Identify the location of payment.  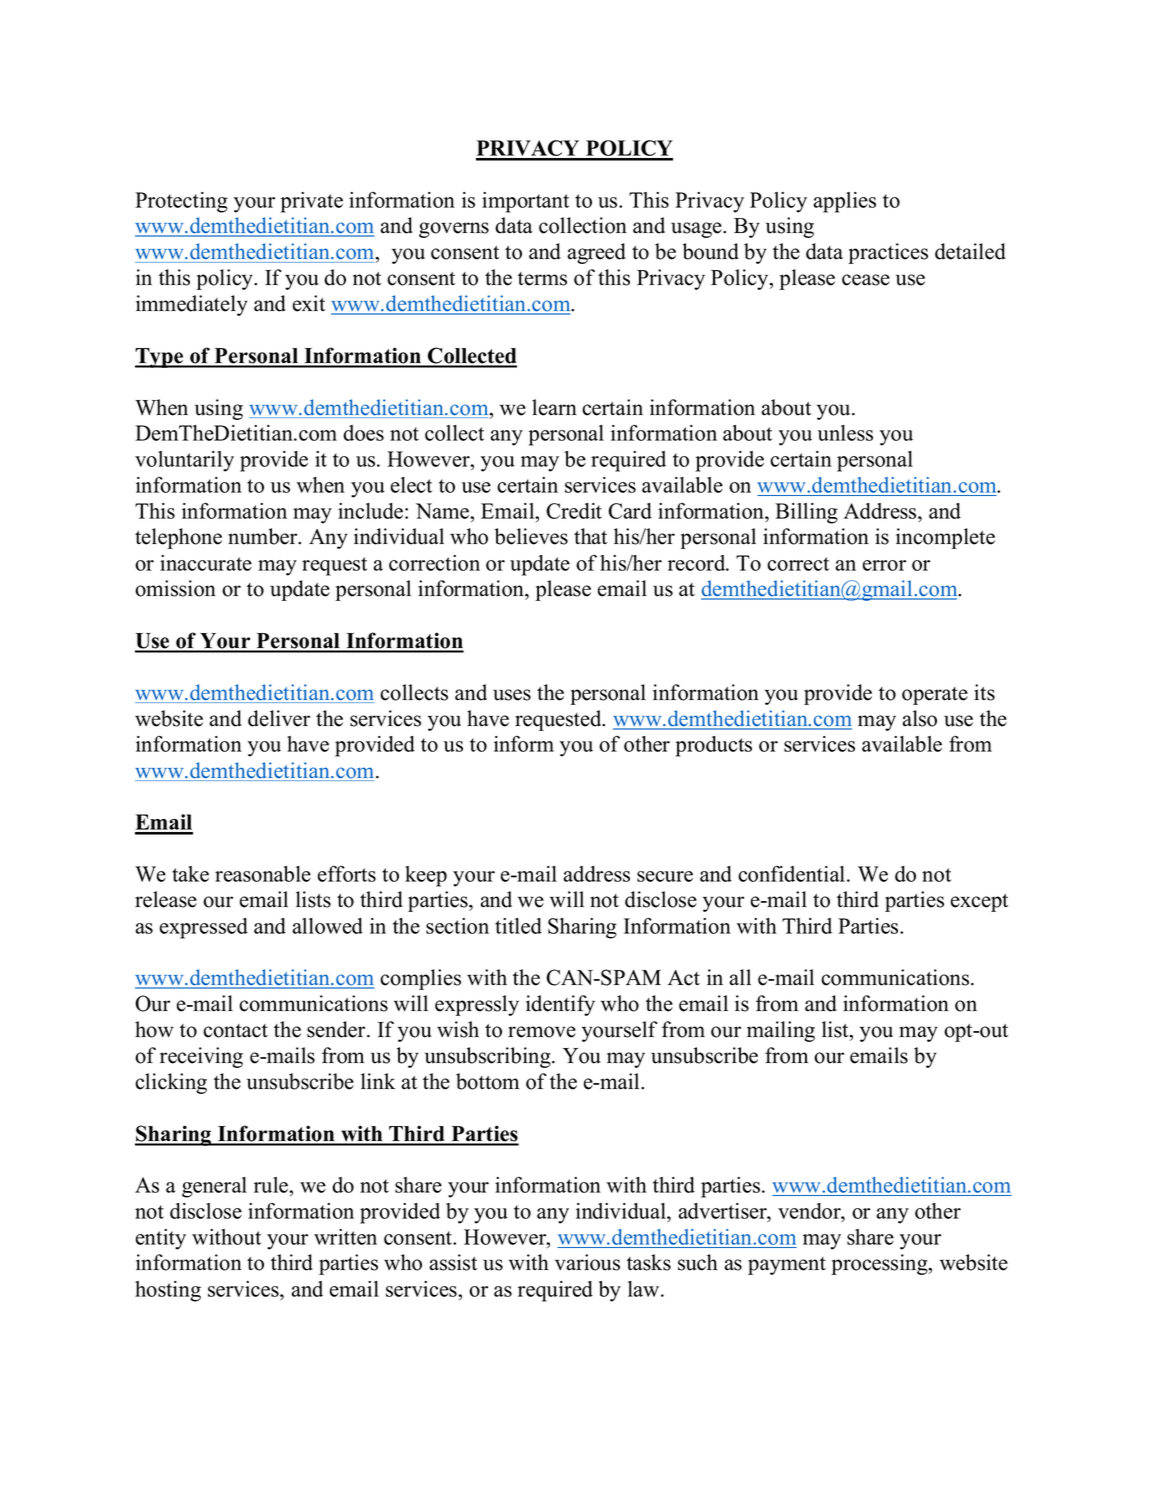
(787, 1266).
